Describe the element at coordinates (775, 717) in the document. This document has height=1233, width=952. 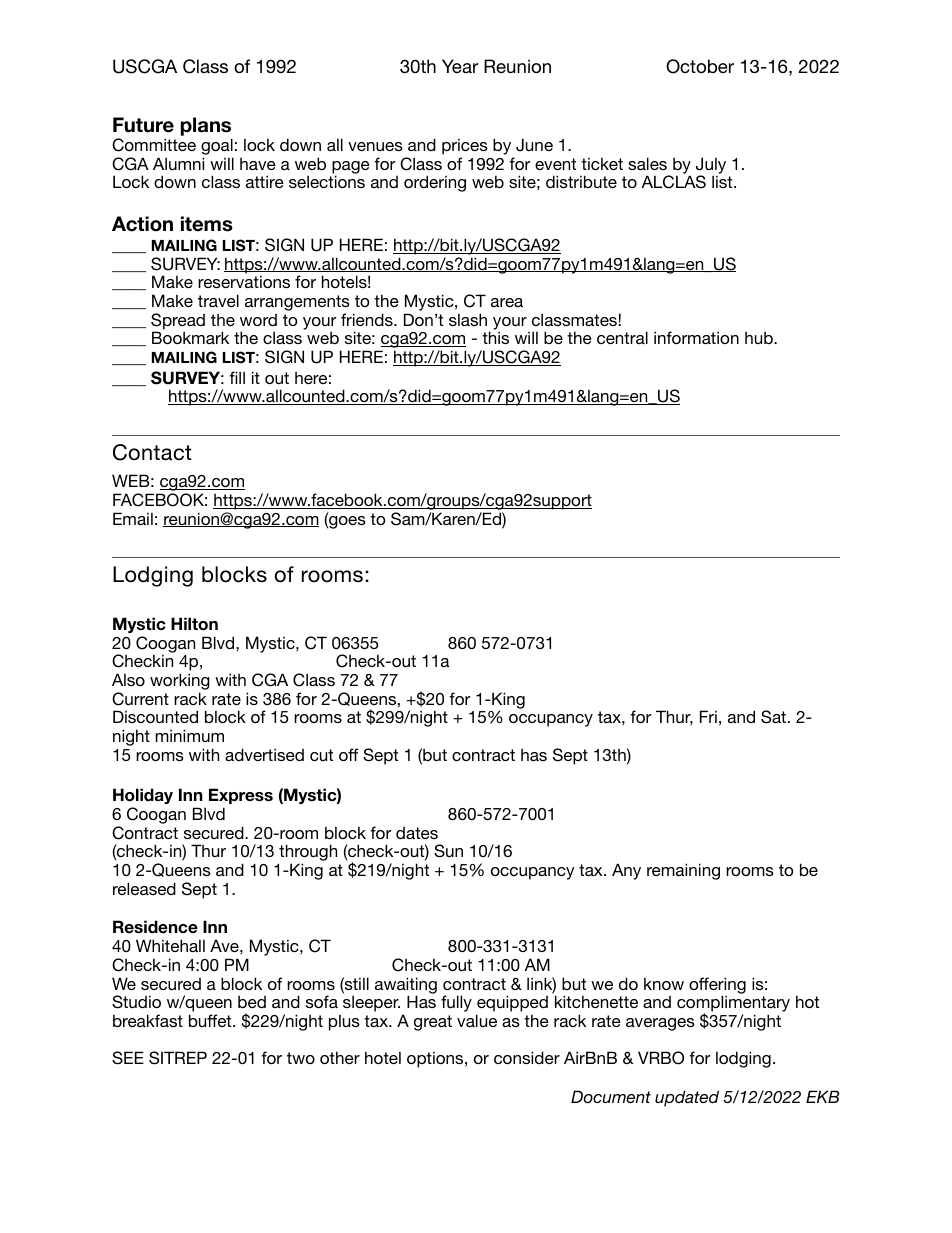
I see `Sat` at that location.
